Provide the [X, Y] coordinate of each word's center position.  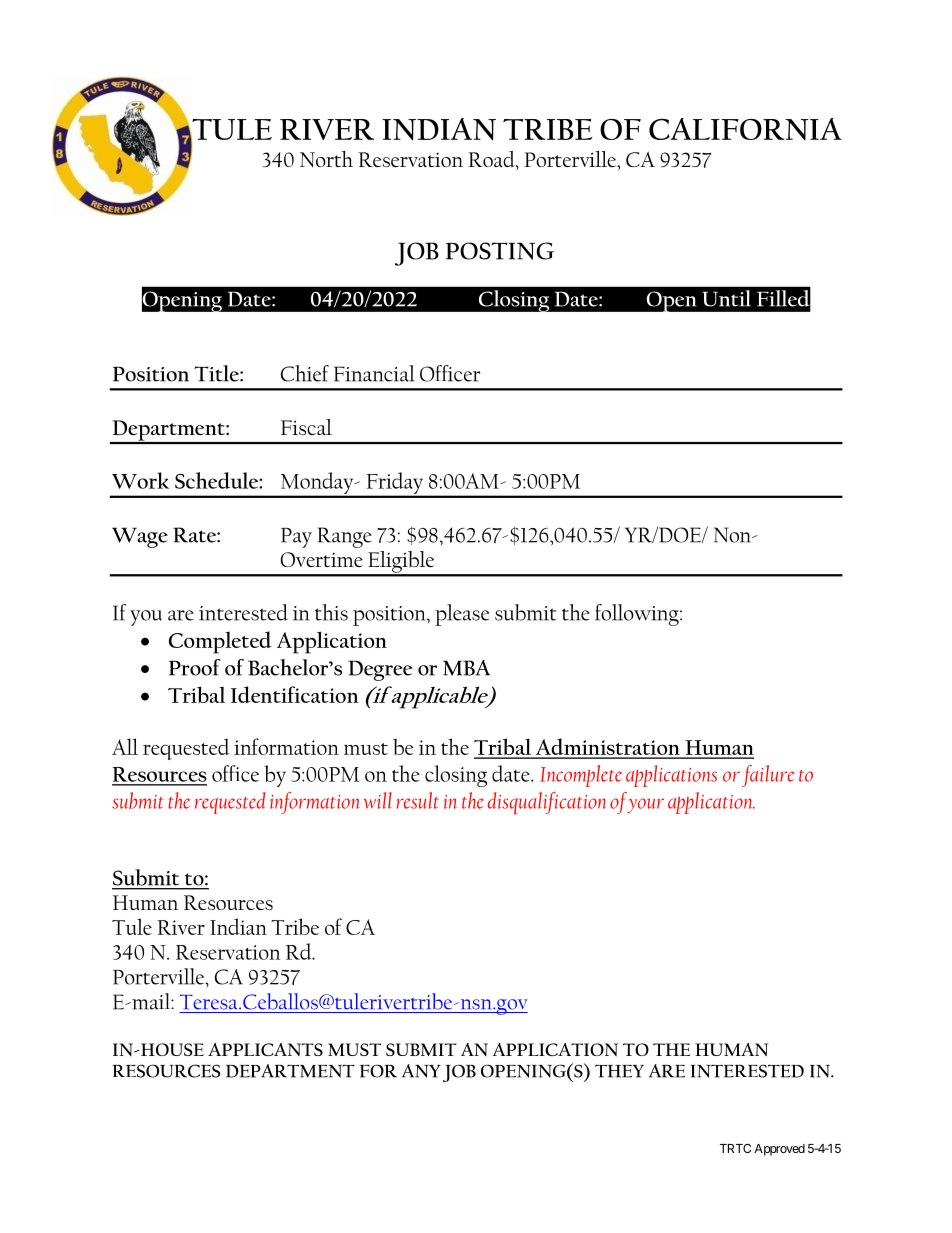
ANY [421, 1071]
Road [493, 160]
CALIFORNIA [745, 129]
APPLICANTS [265, 1049]
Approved [779, 1150]
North [326, 159]
